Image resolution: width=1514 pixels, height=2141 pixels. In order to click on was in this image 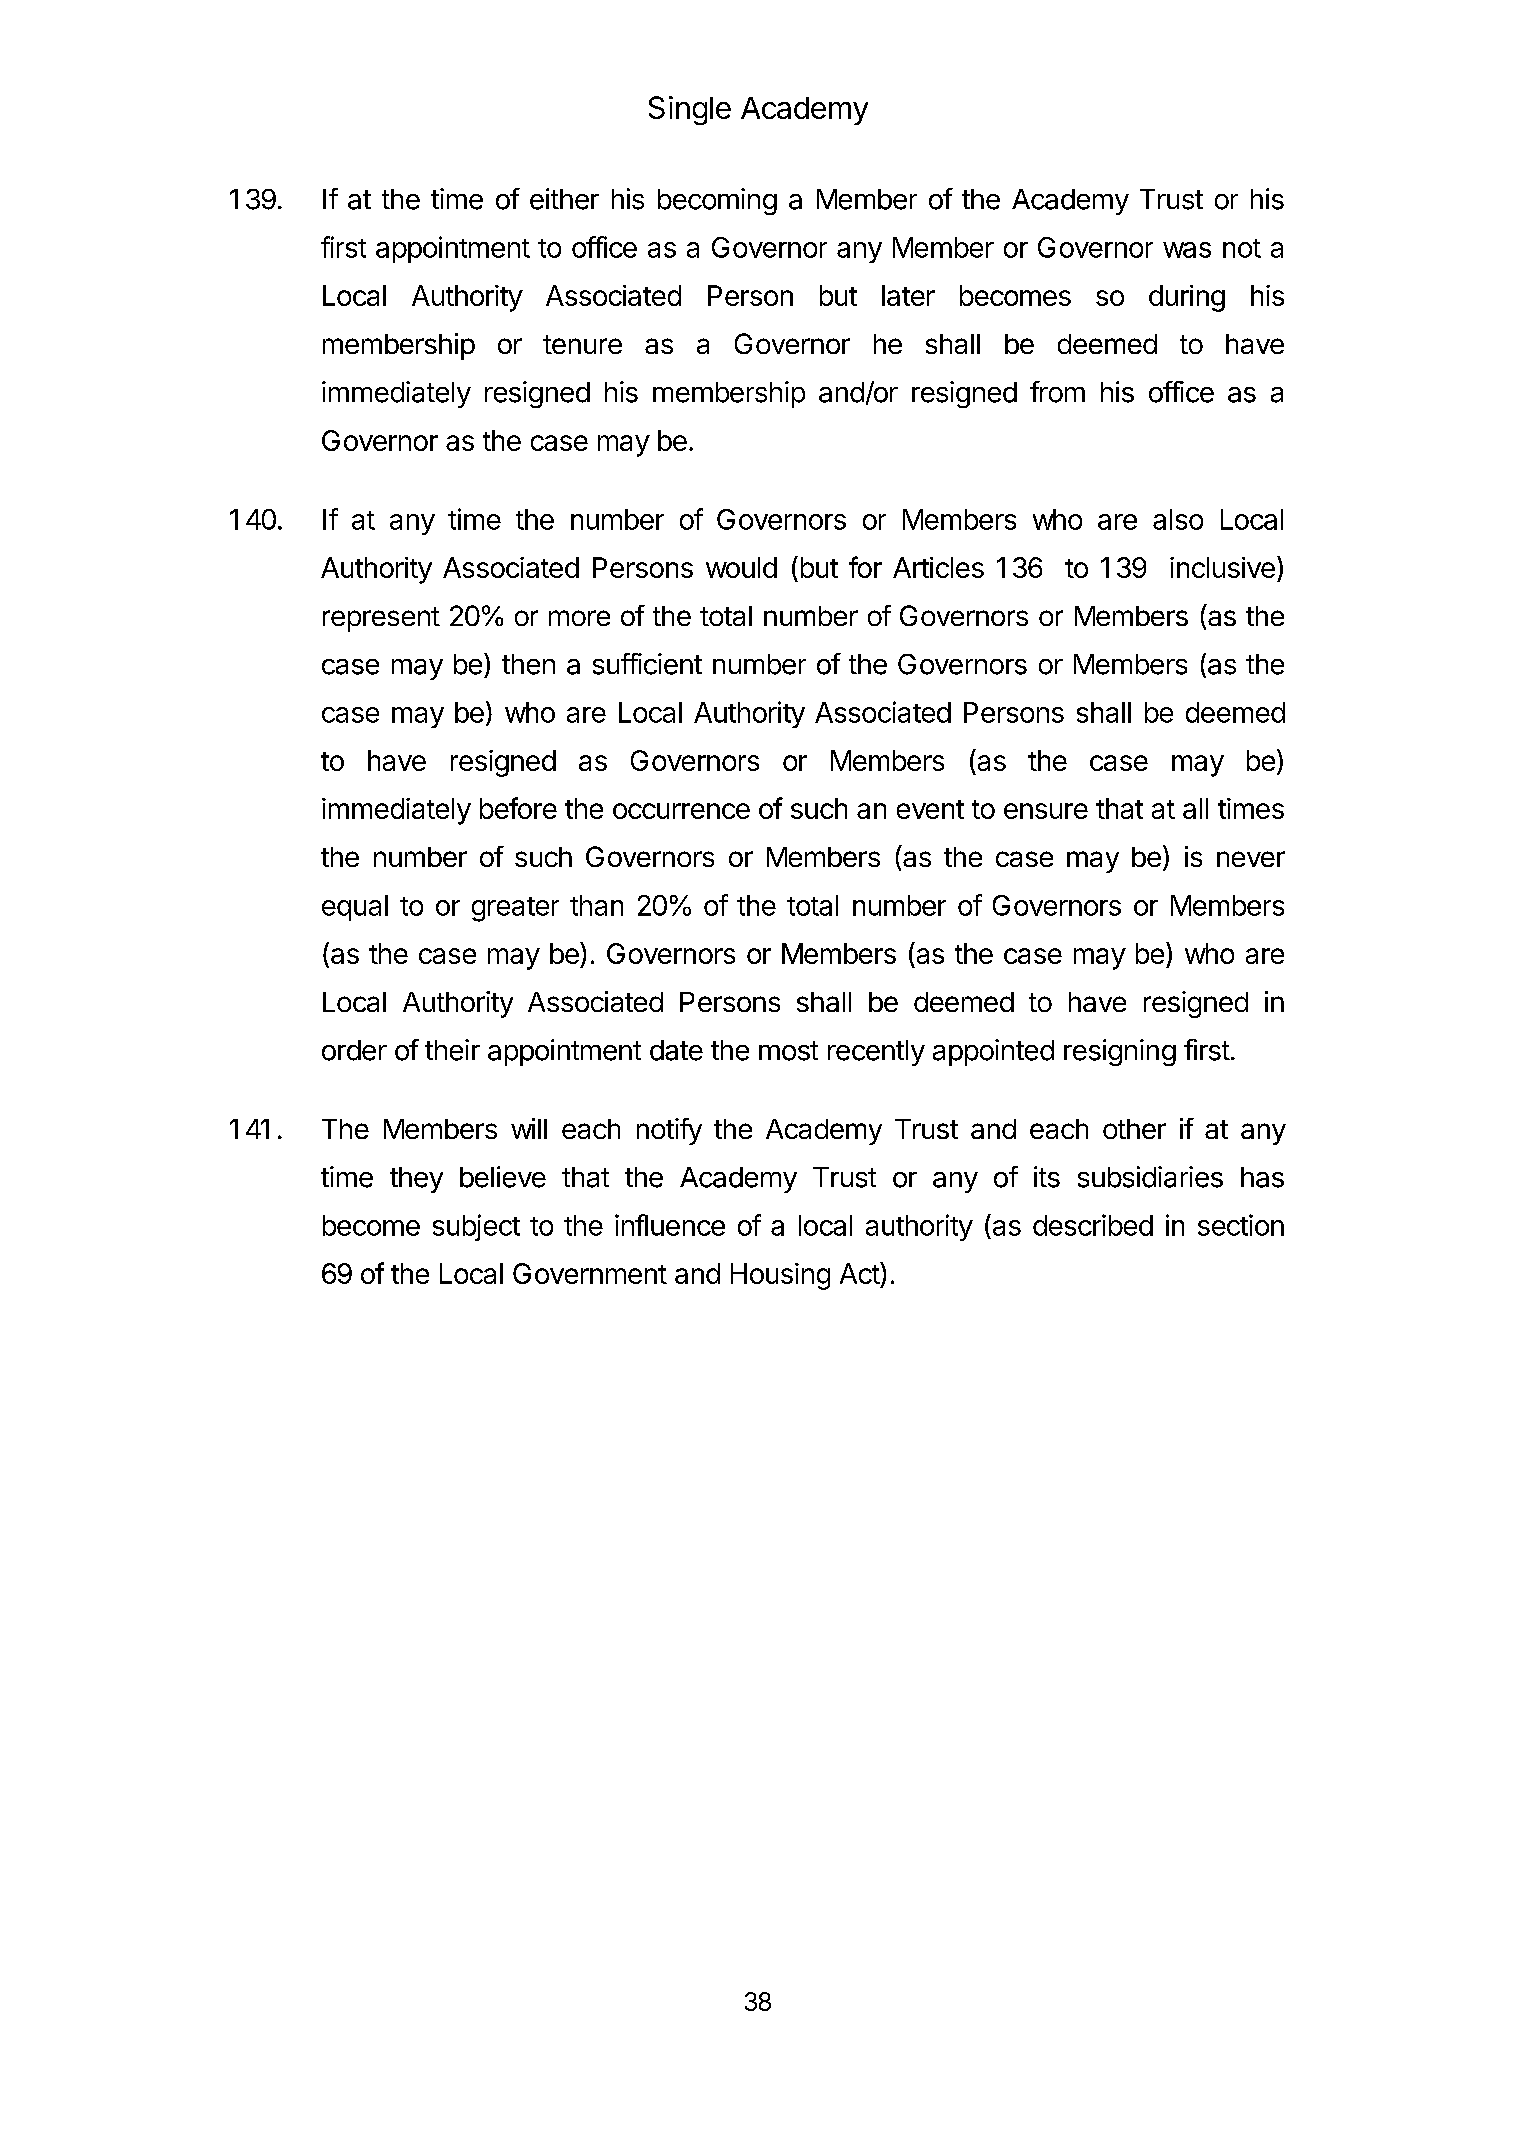, I will do `click(1187, 250)`.
